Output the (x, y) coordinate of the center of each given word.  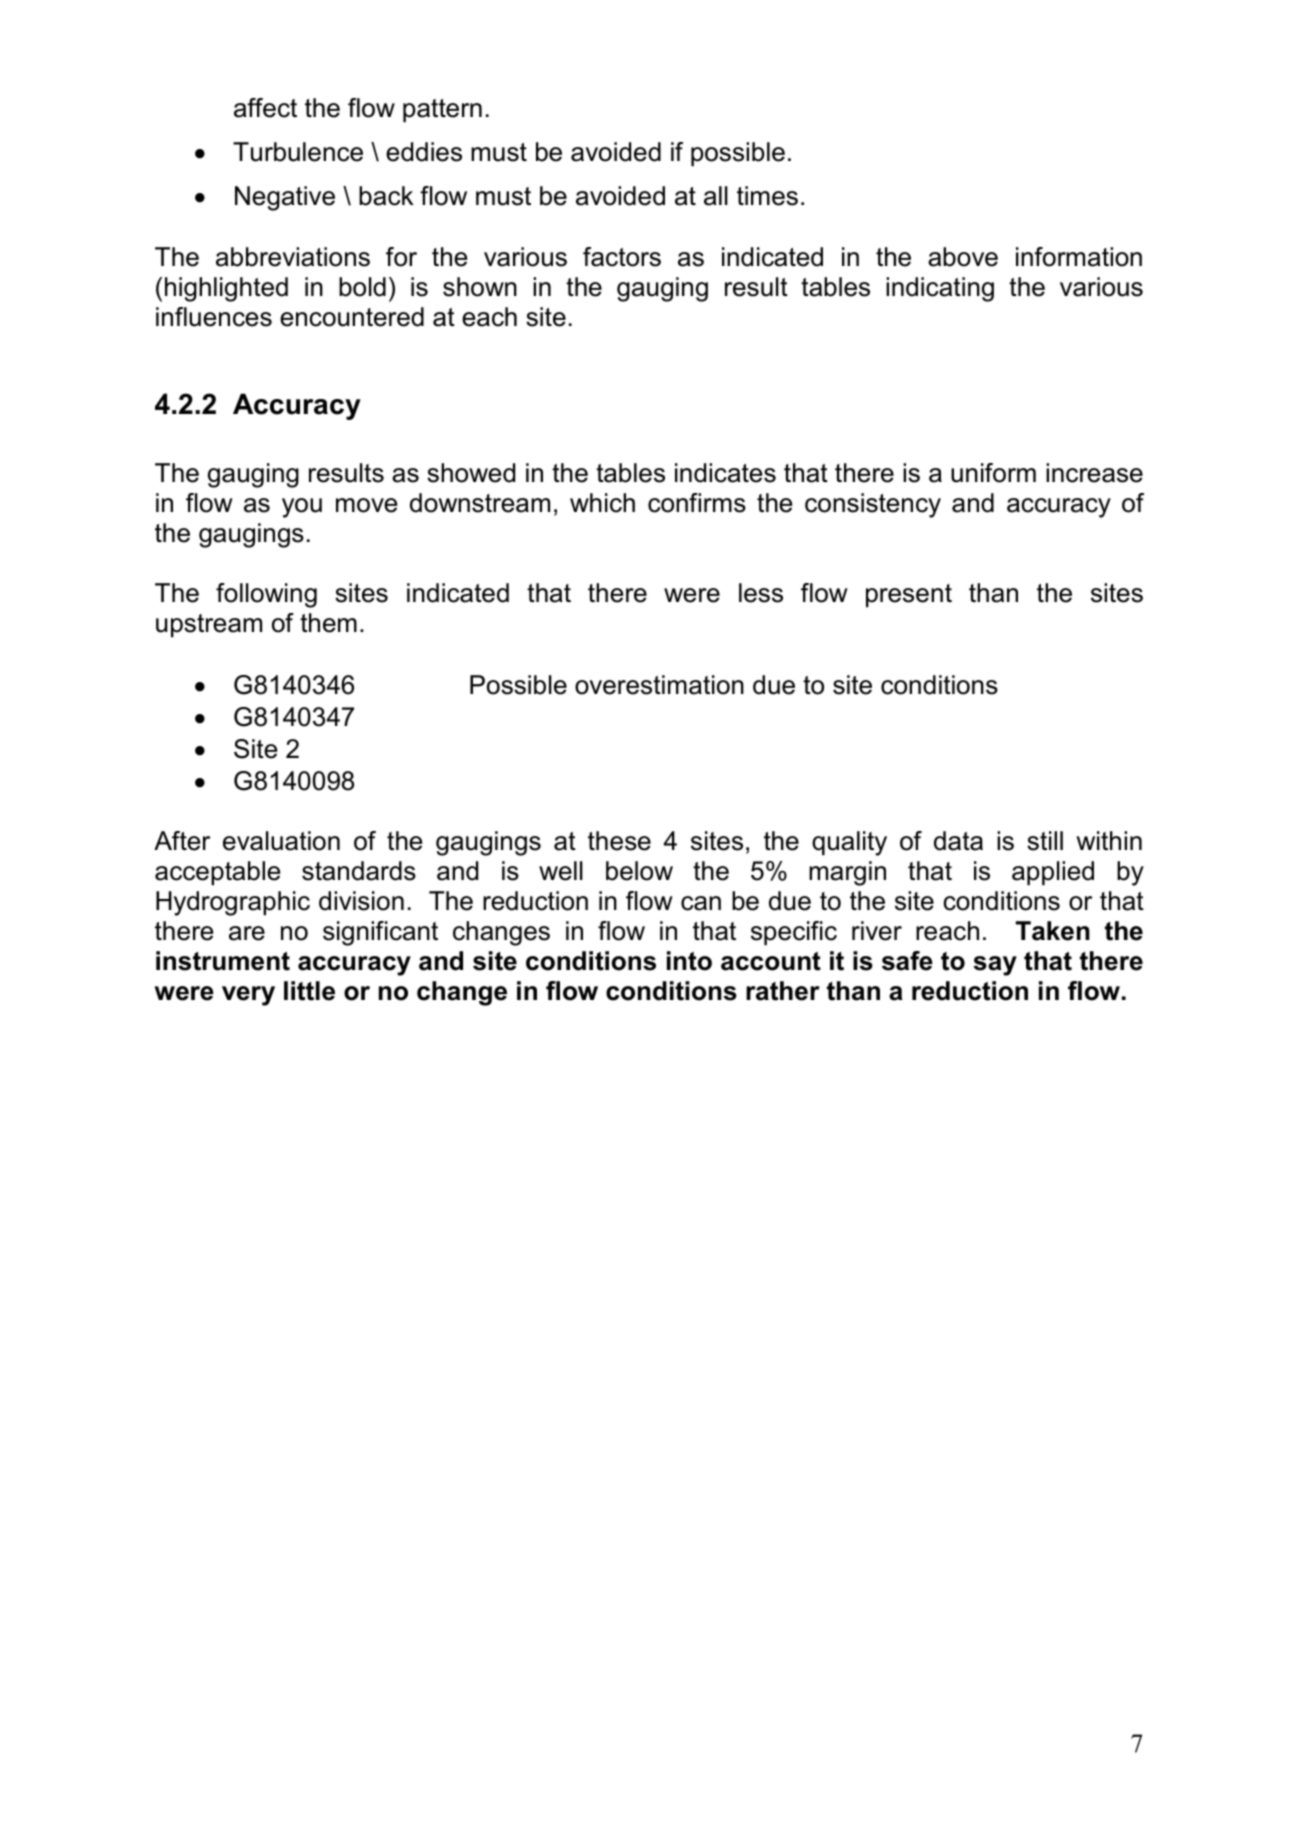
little (309, 991)
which (602, 503)
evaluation (281, 841)
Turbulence (298, 152)
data (958, 841)
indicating (940, 289)
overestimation (659, 685)
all (716, 196)
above (963, 257)
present (909, 596)
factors (622, 257)
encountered (352, 317)
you (302, 508)
